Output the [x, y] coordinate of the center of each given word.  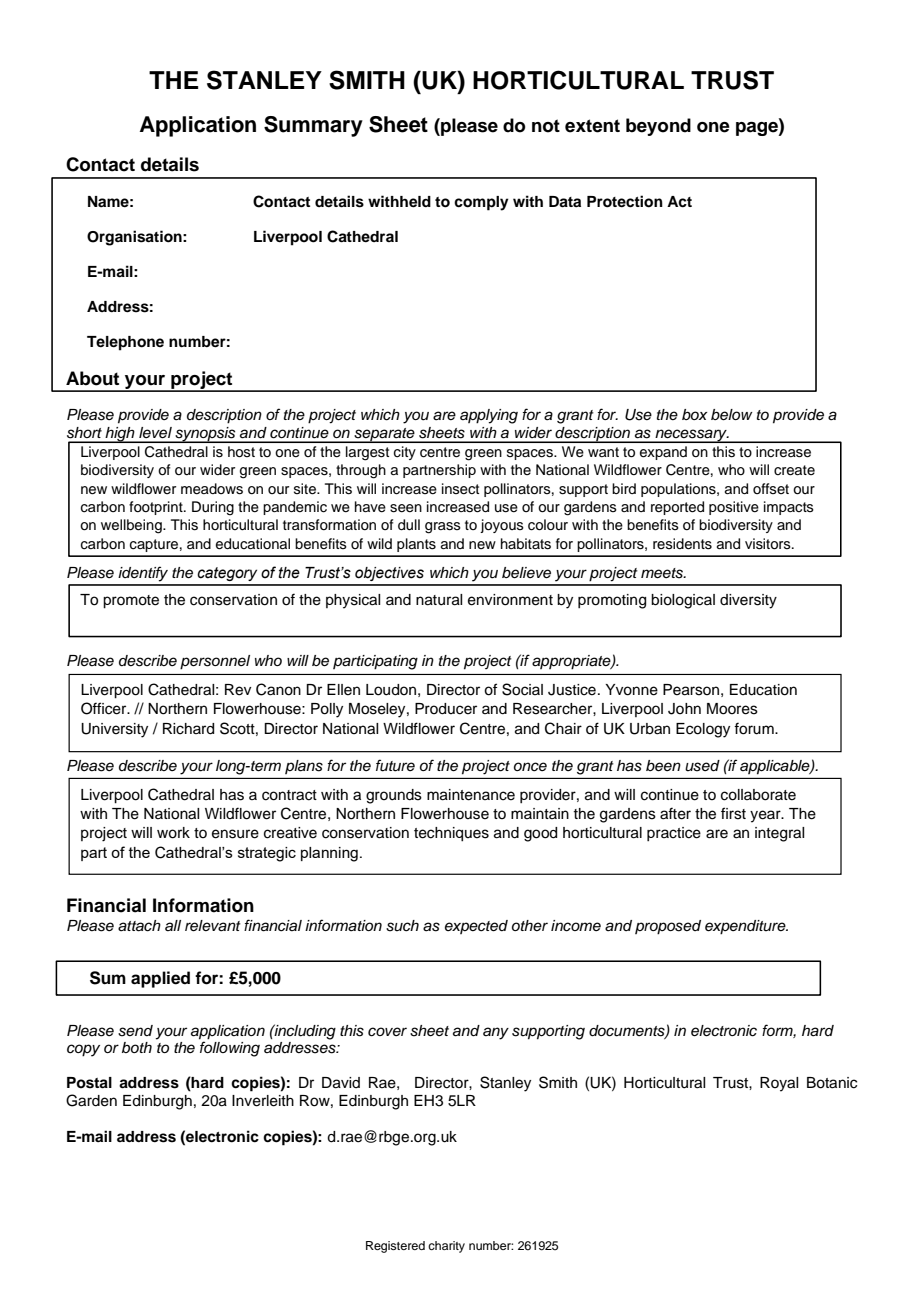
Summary [313, 126]
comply [481, 203]
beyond [658, 127]
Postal [89, 1083]
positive [734, 508]
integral [779, 834]
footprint [157, 508]
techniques [451, 834]
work [173, 833]
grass [443, 528]
